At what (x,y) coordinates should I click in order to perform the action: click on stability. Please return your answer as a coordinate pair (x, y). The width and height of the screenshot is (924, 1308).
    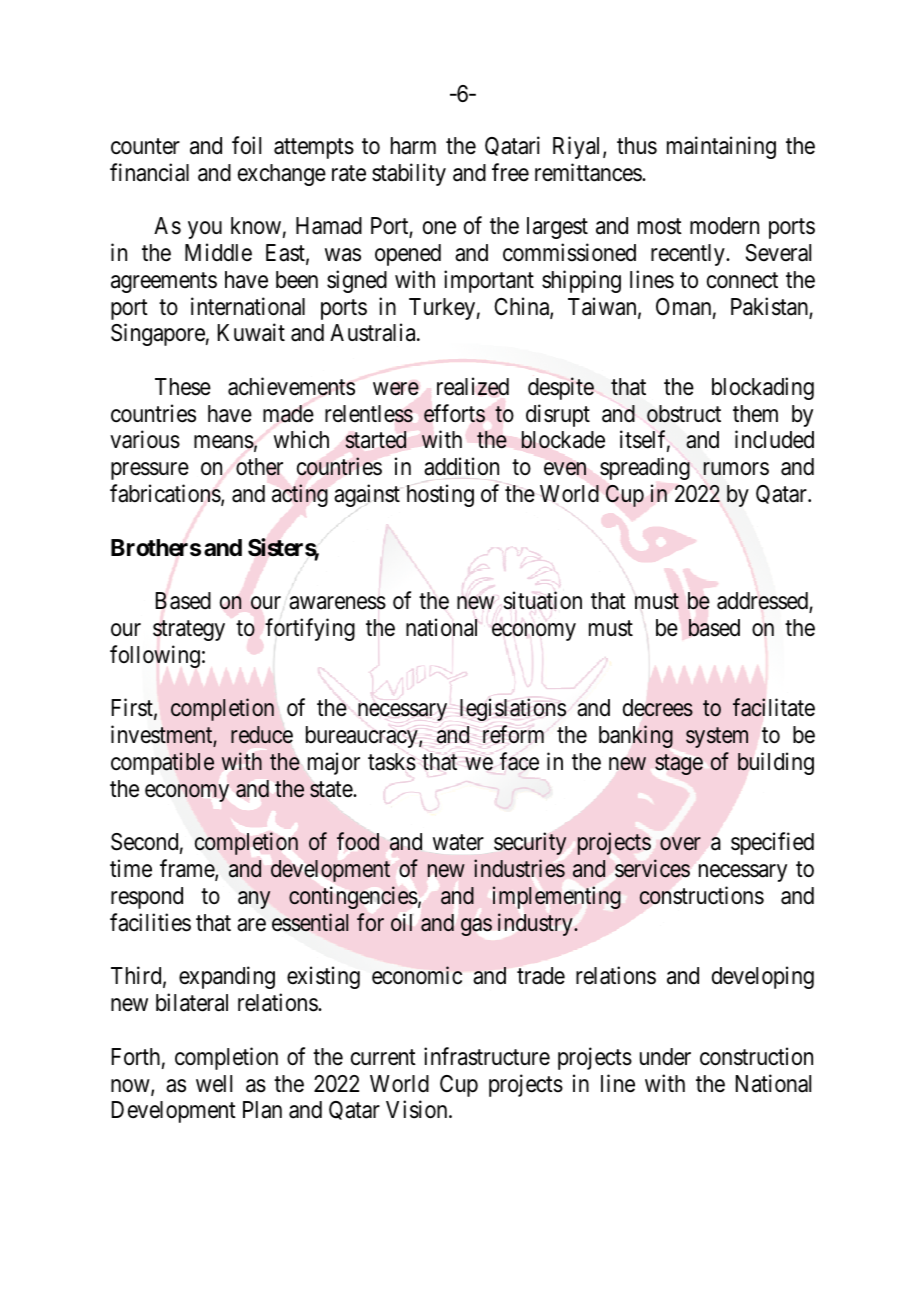
    Looking at the image, I should click on (409, 174).
